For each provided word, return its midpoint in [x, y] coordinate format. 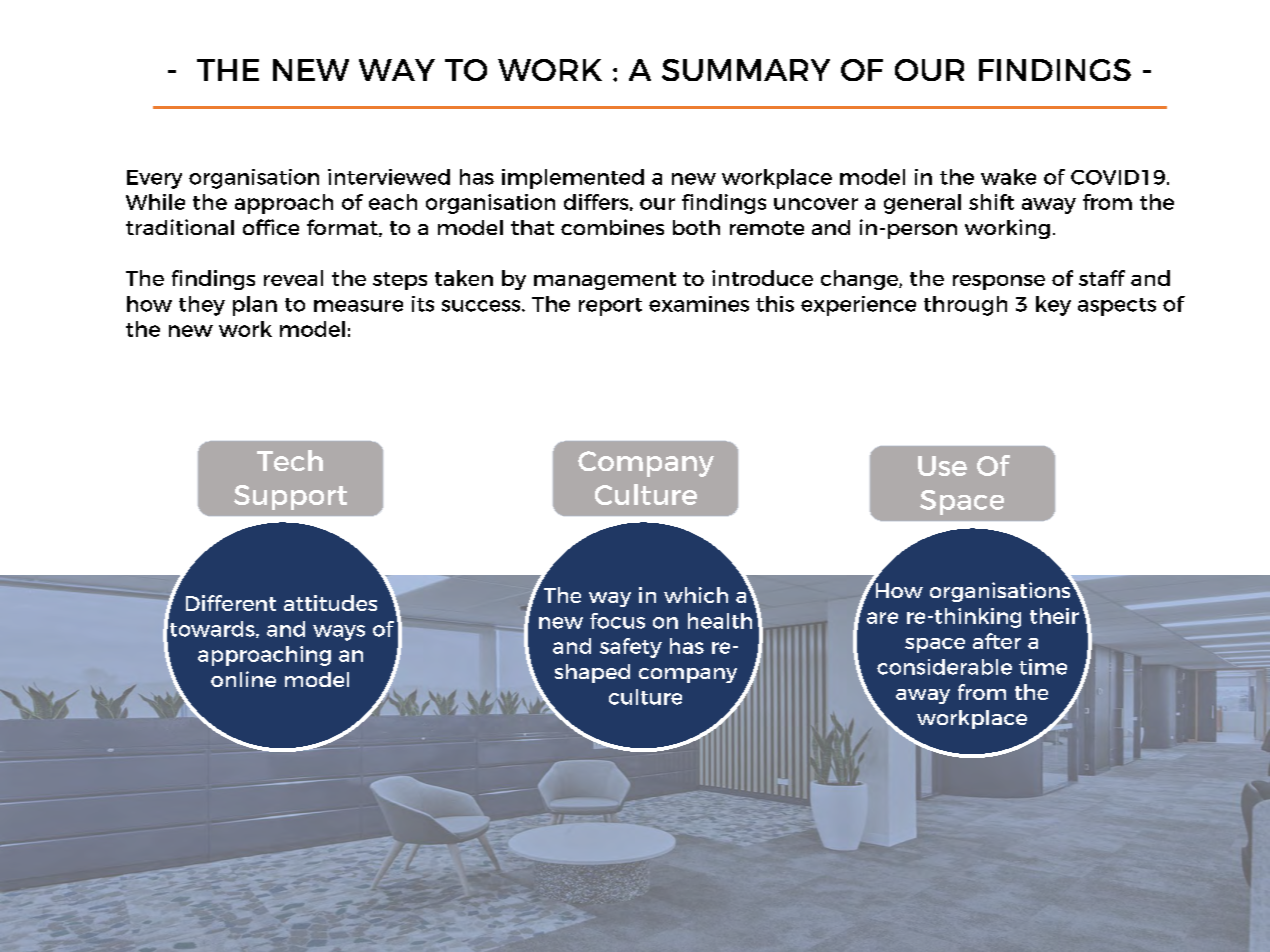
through [965, 306]
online [243, 679]
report [610, 307]
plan [255, 306]
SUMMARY [746, 70]
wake [1008, 177]
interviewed [389, 177]
